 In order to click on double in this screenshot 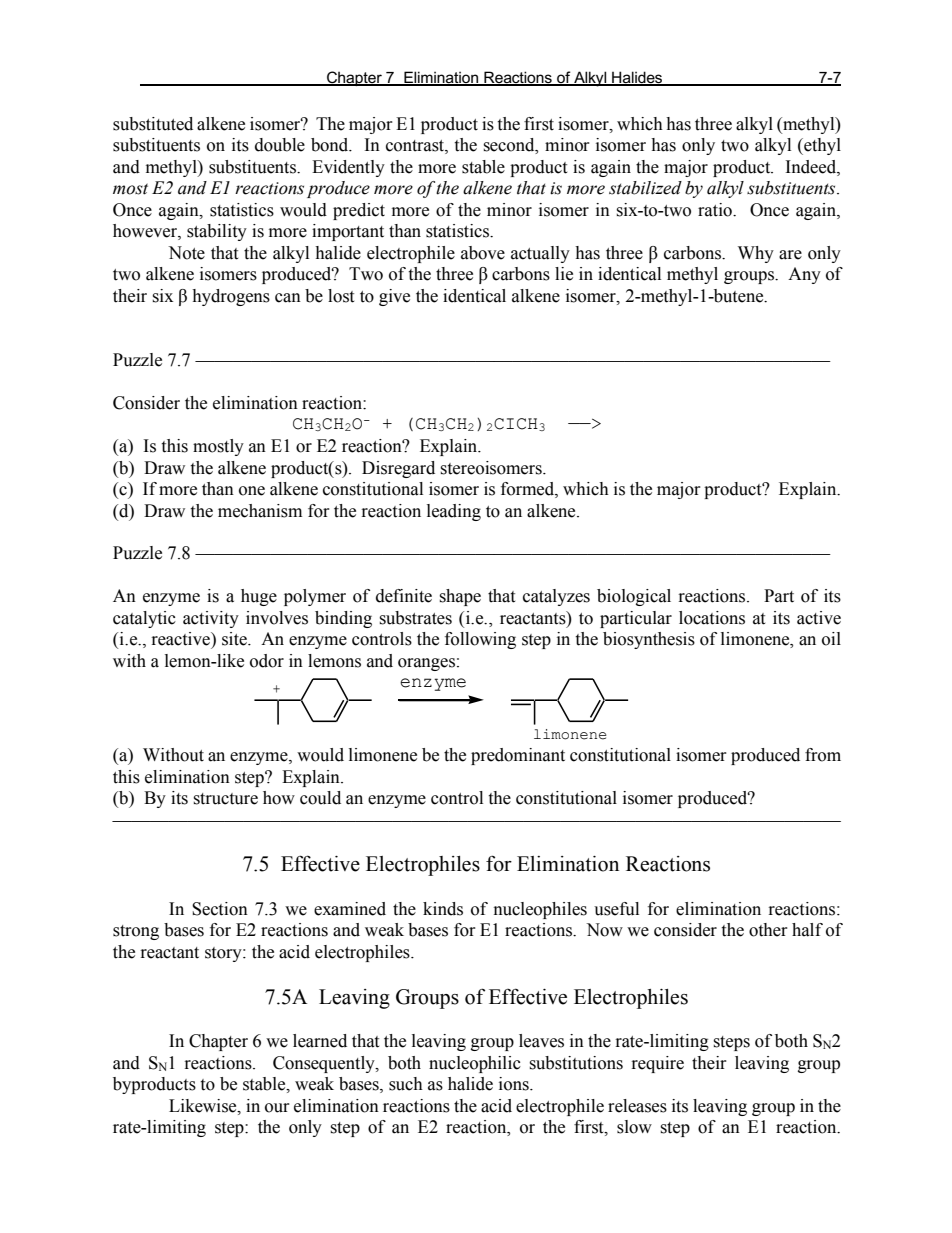, I will do `click(280, 145)`.
